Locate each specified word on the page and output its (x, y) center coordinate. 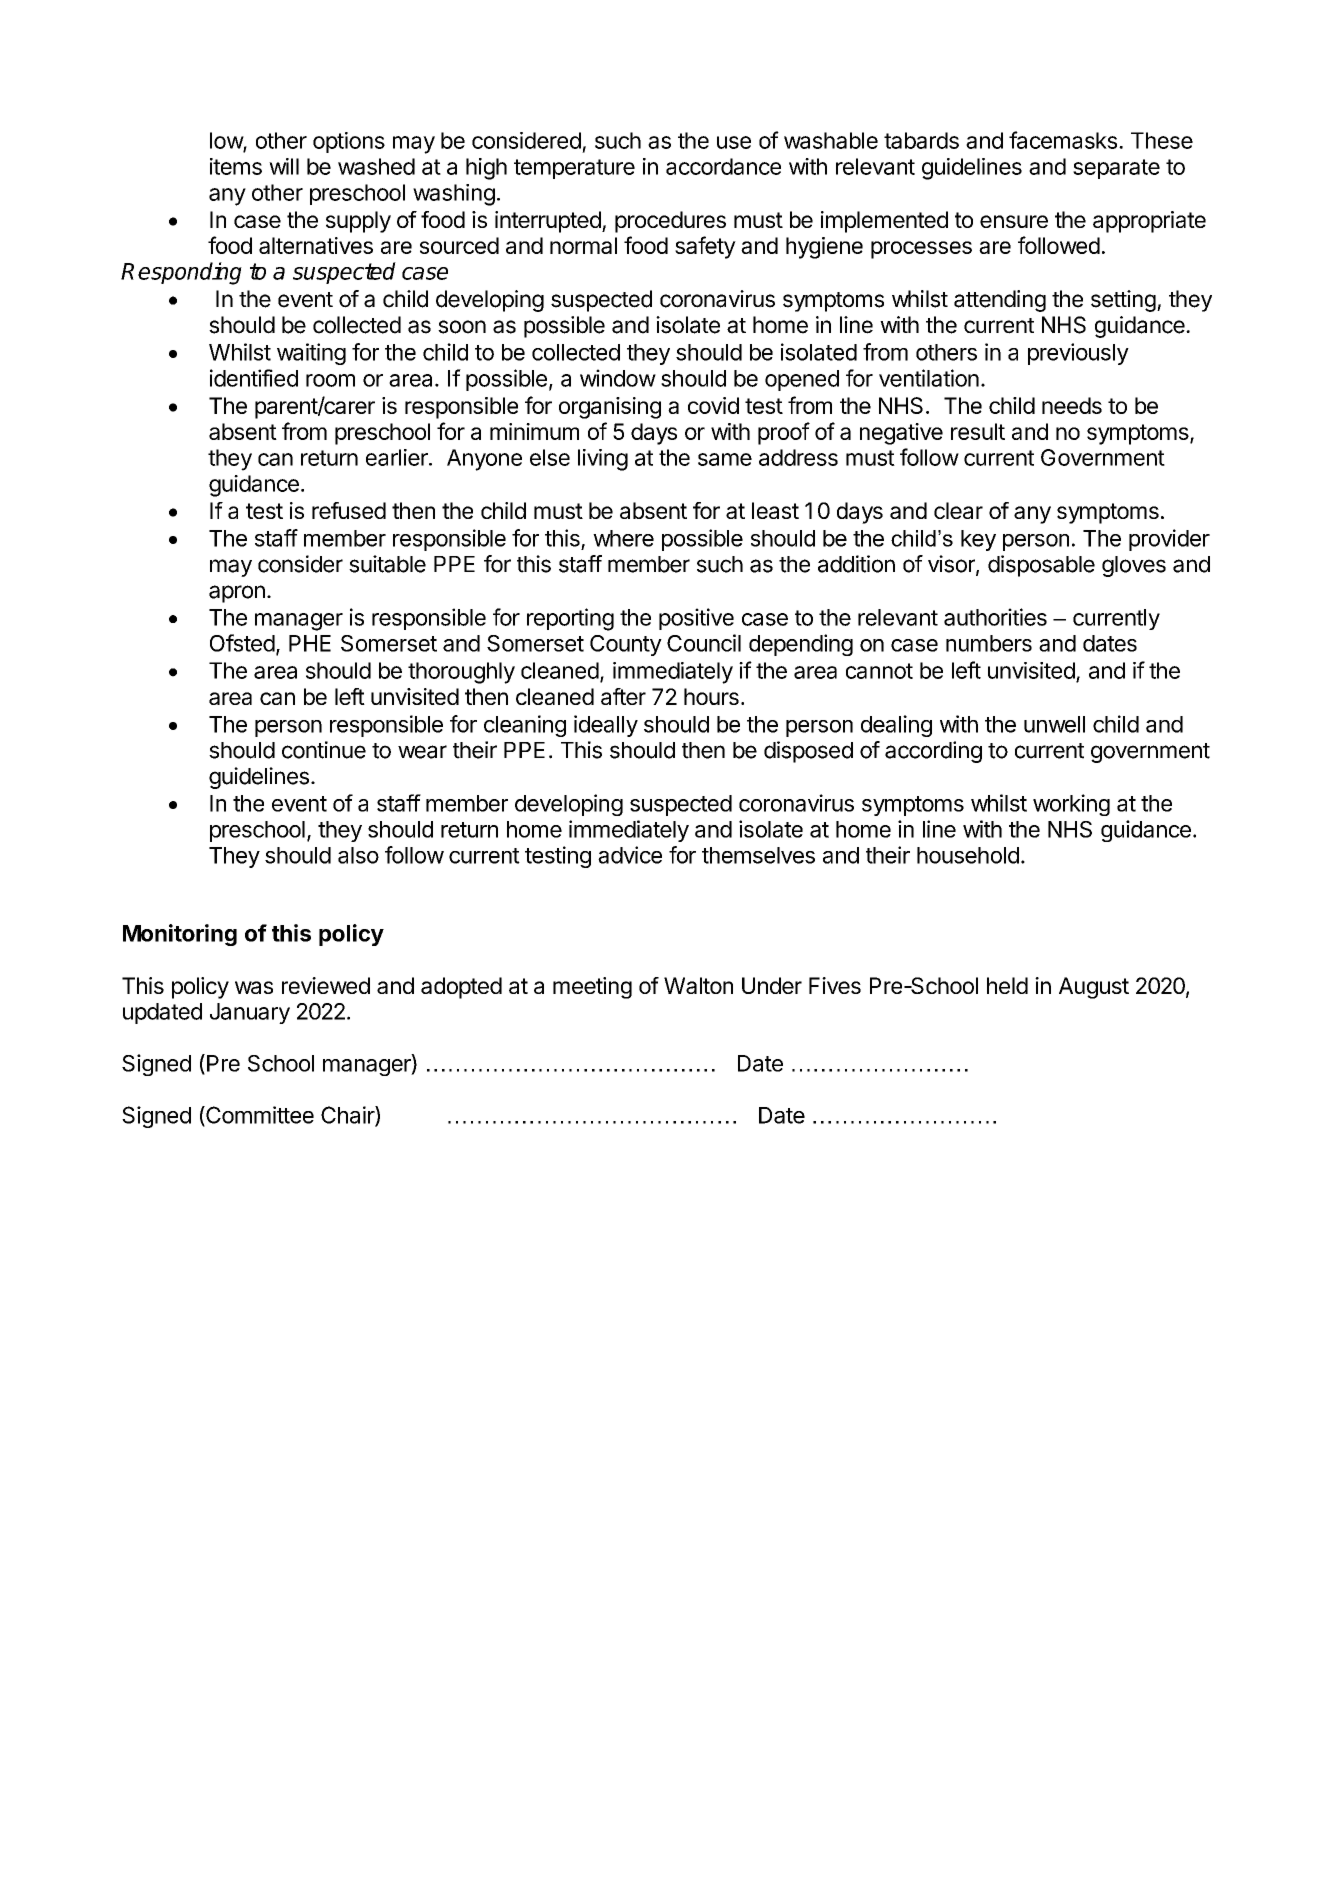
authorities (995, 617)
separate (1116, 169)
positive (696, 619)
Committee (259, 1116)
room (330, 380)
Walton (698, 985)
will (284, 166)
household (968, 855)
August (1094, 988)
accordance (723, 166)
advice (630, 855)
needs (1072, 405)
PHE (310, 643)
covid (713, 405)
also (358, 855)
